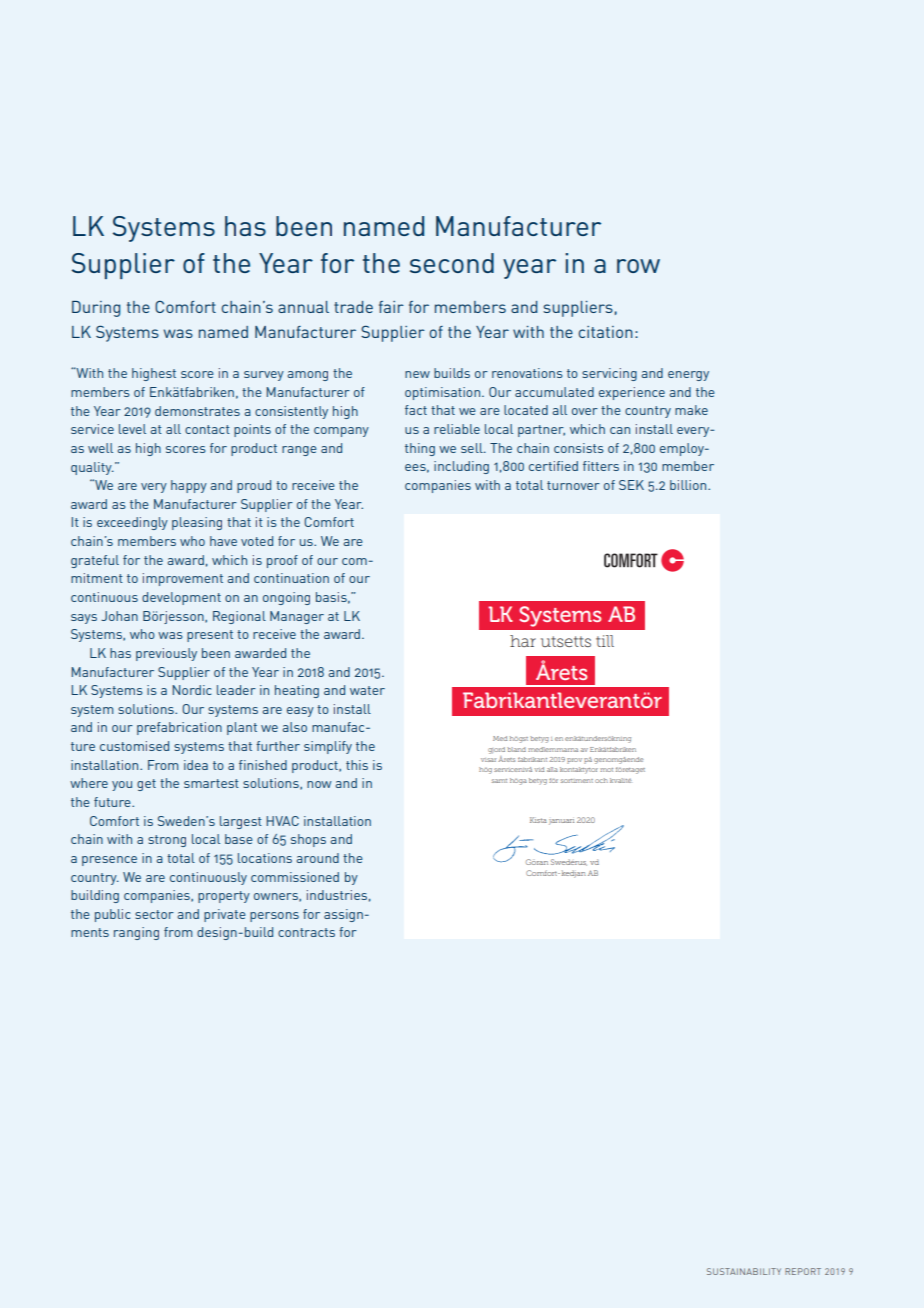 The height and width of the screenshot is (1308, 924). What do you see at coordinates (196, 765) in the screenshot?
I see `idea` at bounding box center [196, 765].
